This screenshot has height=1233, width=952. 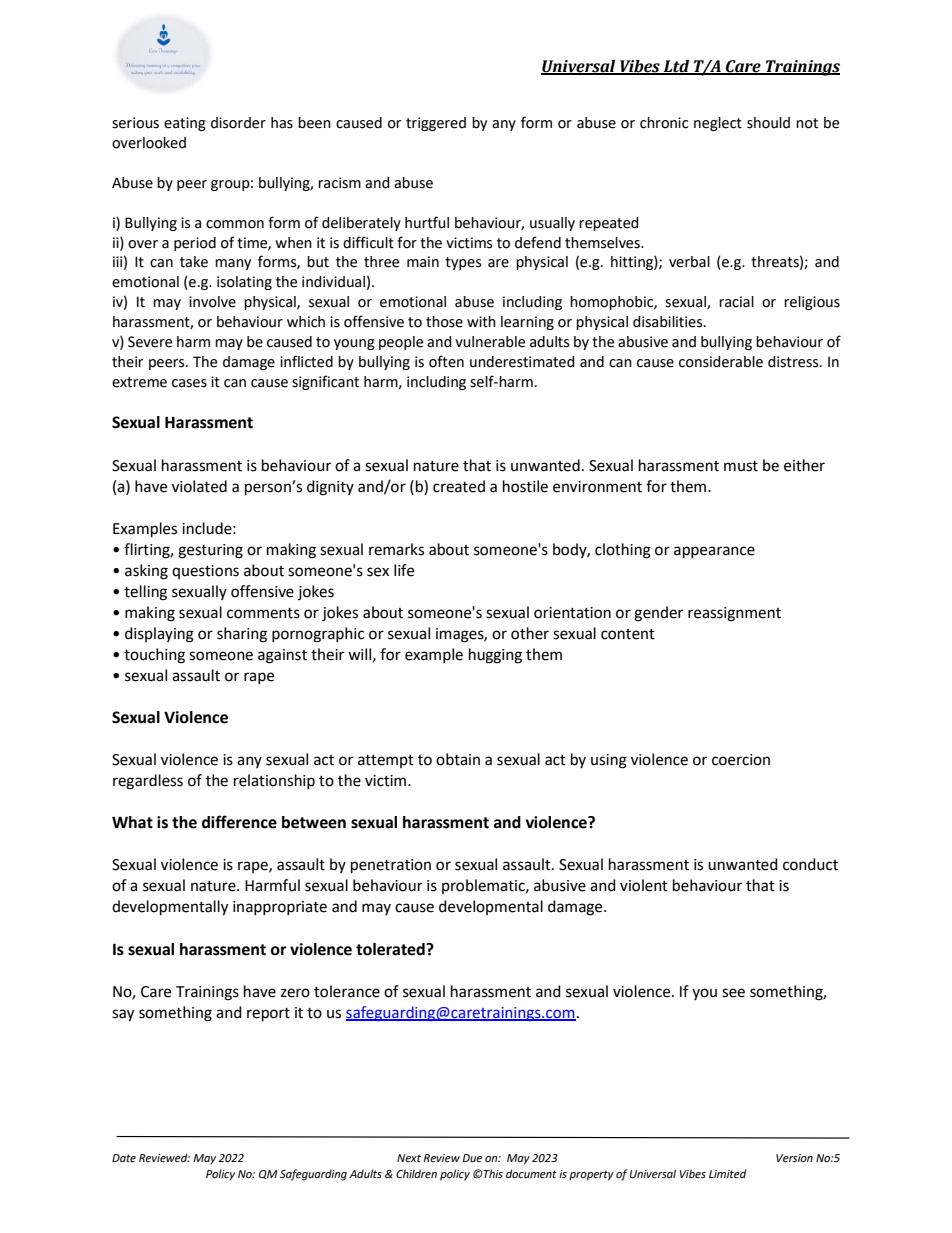 What do you see at coordinates (734, 614) in the screenshot?
I see `reassignment` at bounding box center [734, 614].
